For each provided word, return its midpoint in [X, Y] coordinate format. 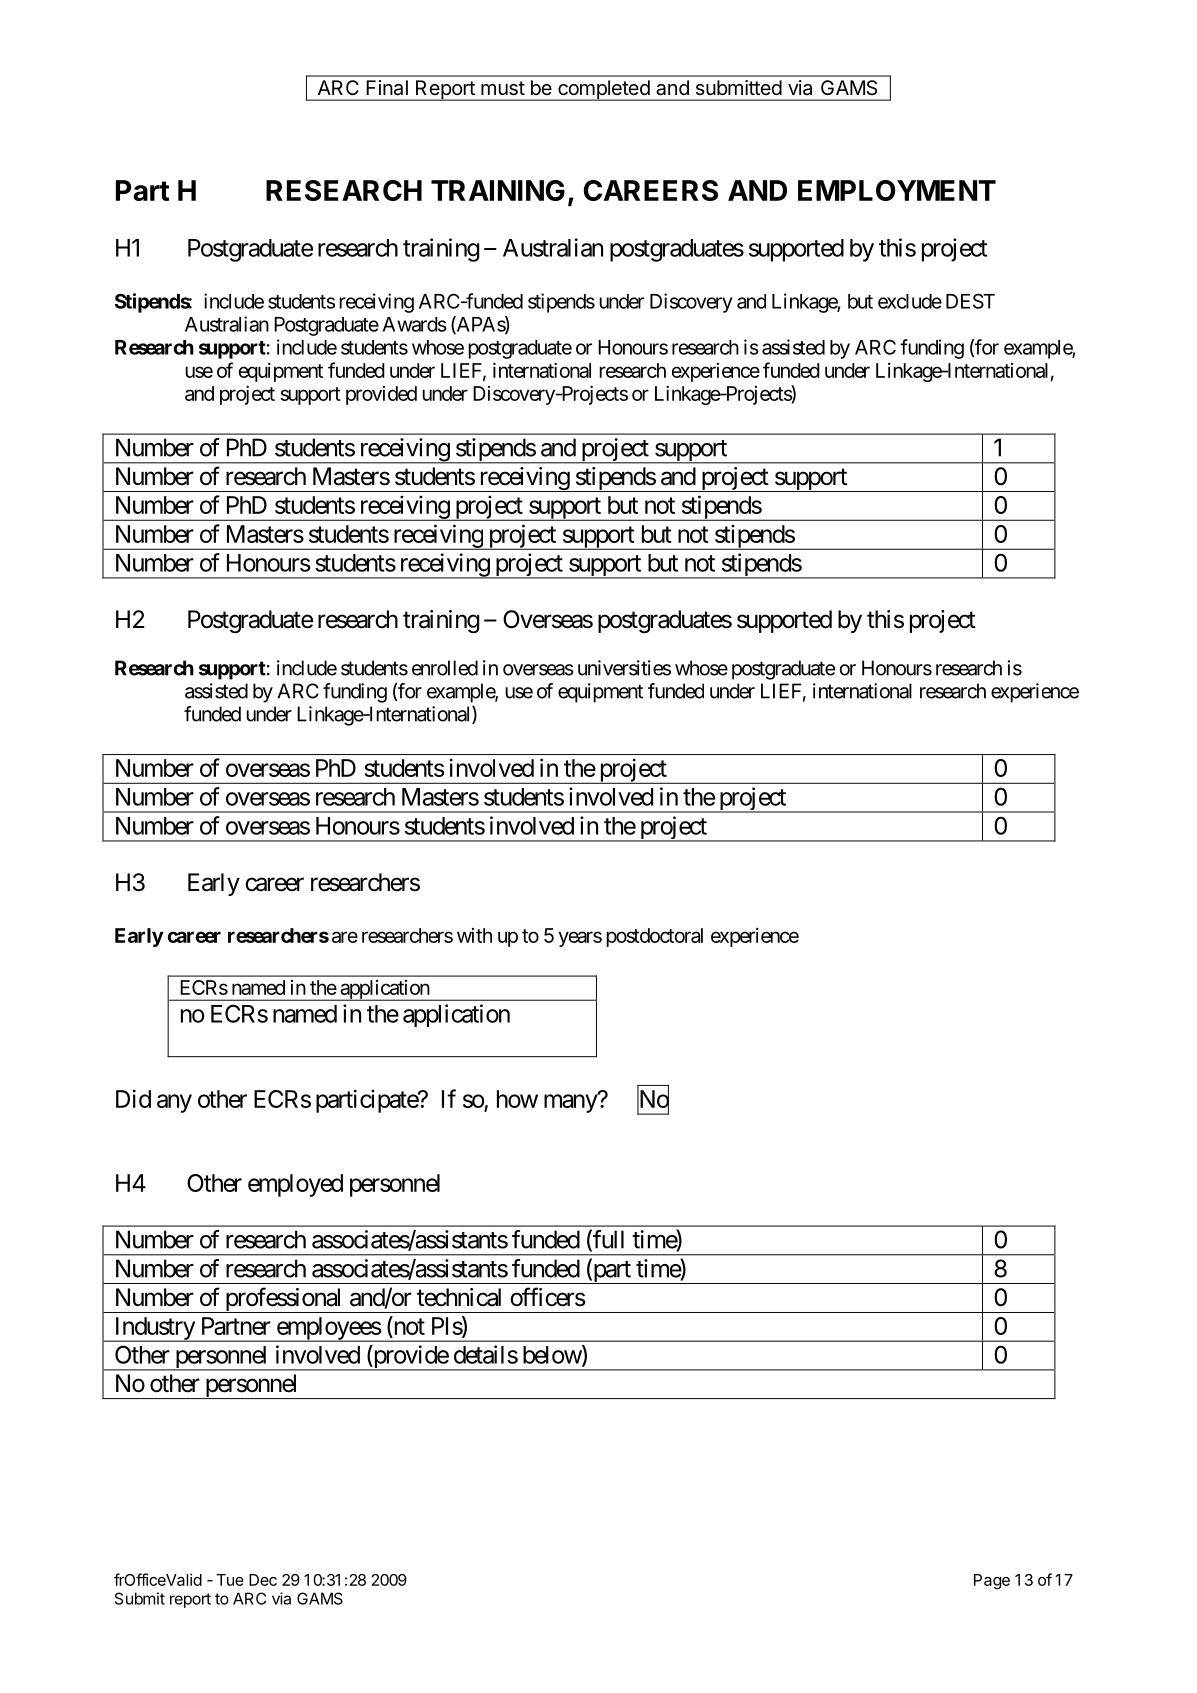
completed [604, 90]
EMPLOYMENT [897, 190]
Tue [230, 1580]
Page [992, 1582]
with [474, 935]
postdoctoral [654, 937]
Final [387, 87]
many [571, 1103]
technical [459, 1297]
